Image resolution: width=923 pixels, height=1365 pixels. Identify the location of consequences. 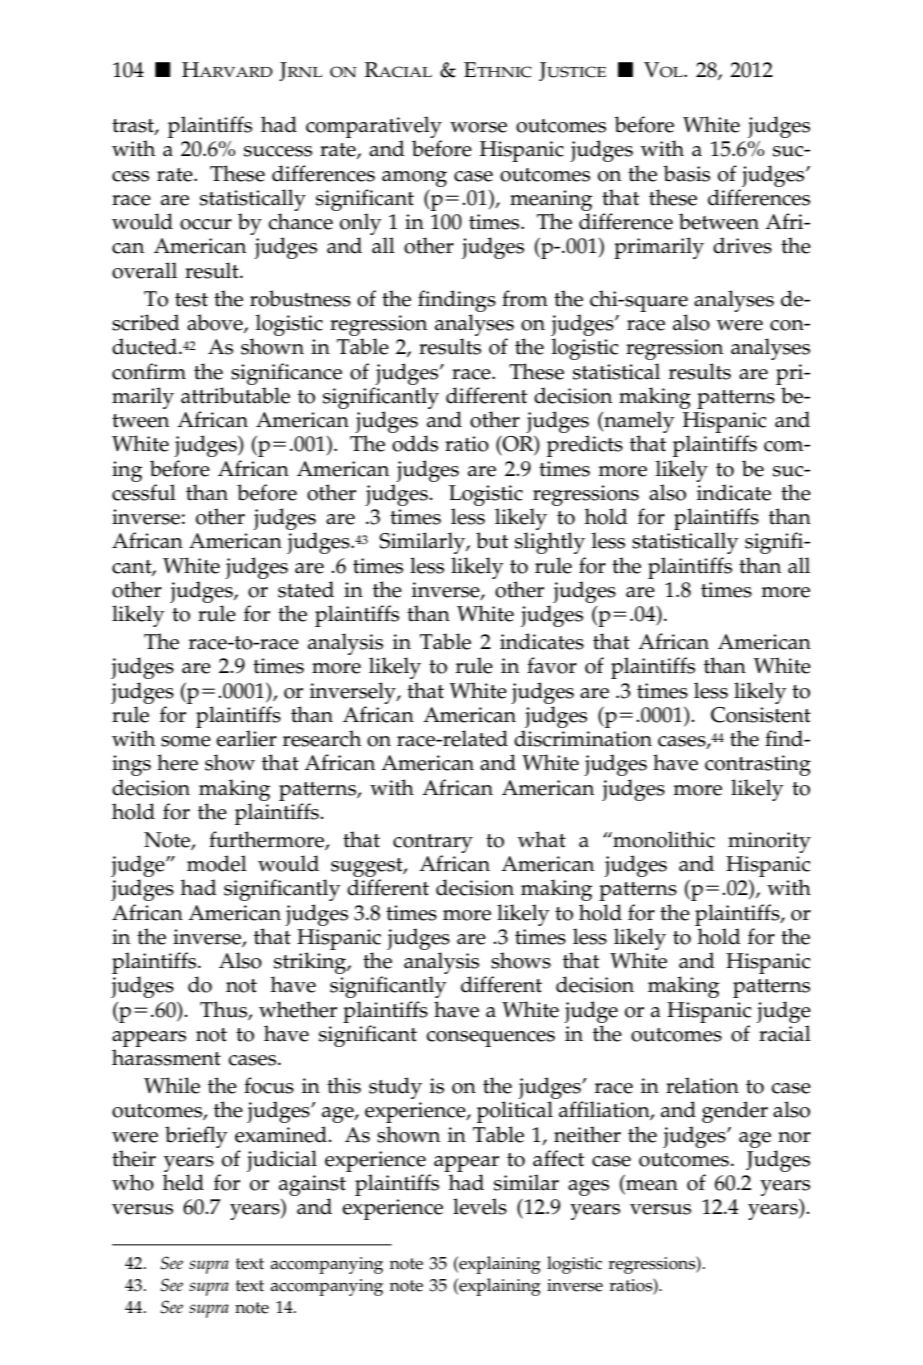
(490, 1039).
